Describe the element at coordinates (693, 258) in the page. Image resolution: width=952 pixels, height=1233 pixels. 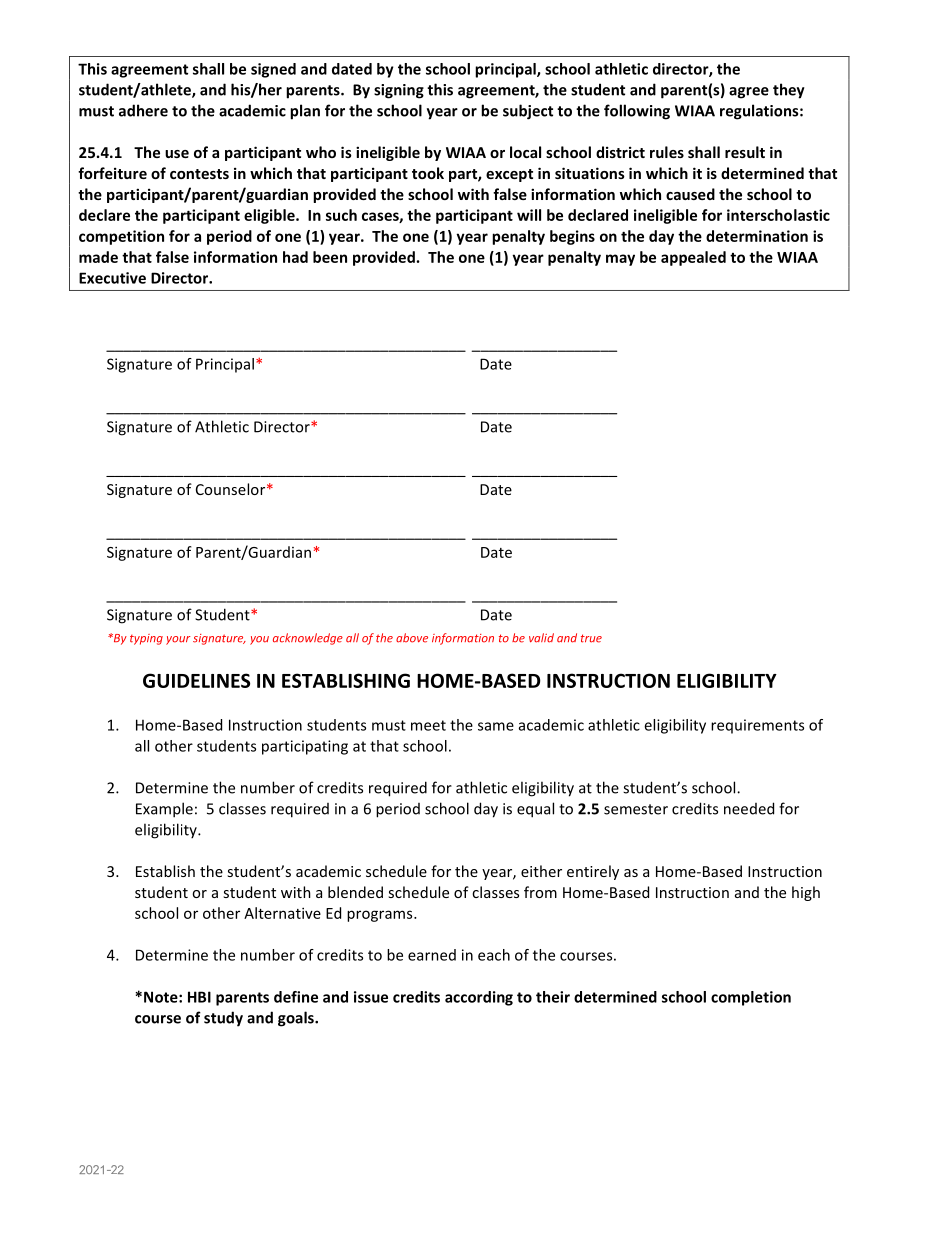
I see `appealed` at that location.
